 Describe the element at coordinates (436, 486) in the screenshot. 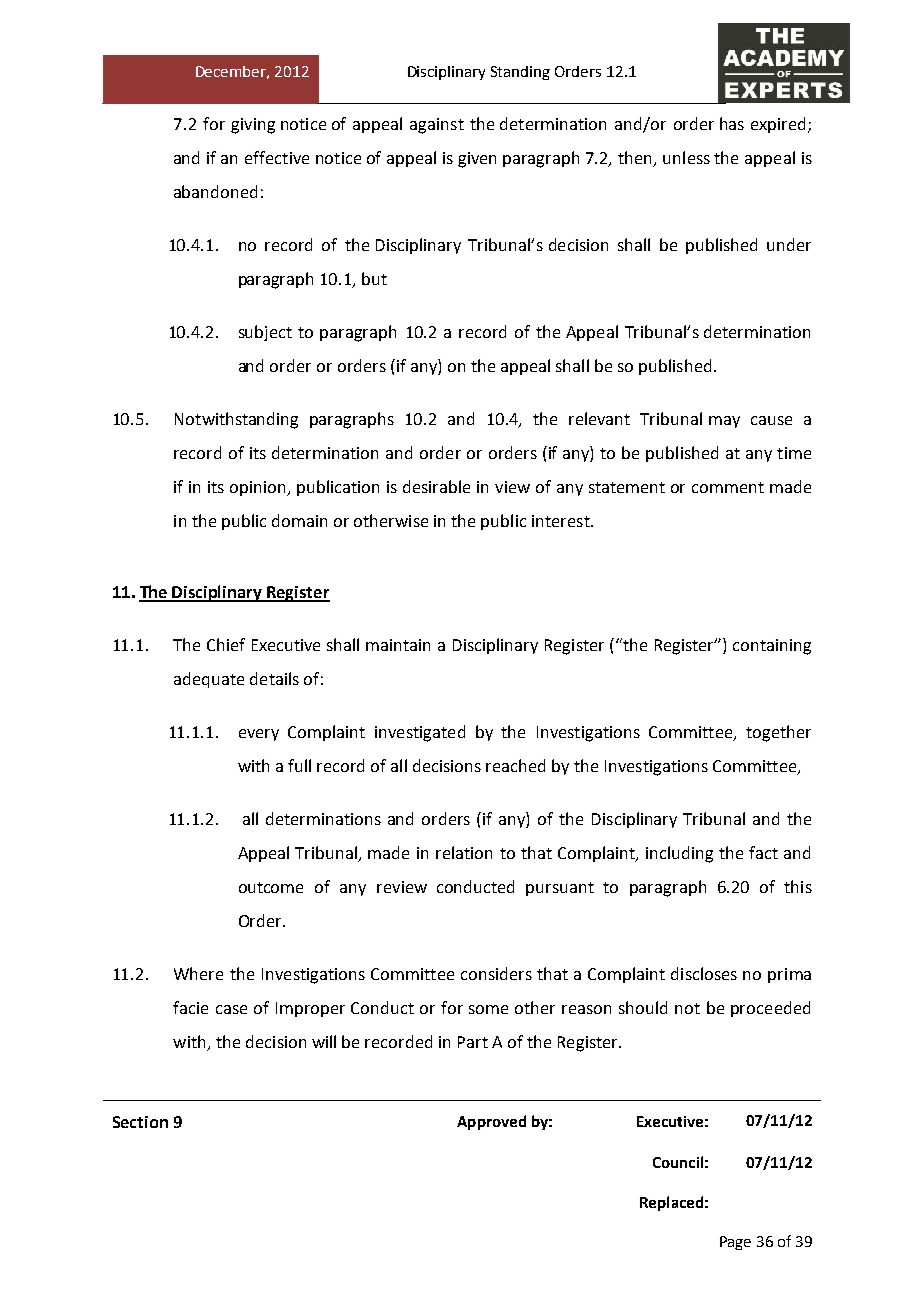

I see `desirable` at that location.
